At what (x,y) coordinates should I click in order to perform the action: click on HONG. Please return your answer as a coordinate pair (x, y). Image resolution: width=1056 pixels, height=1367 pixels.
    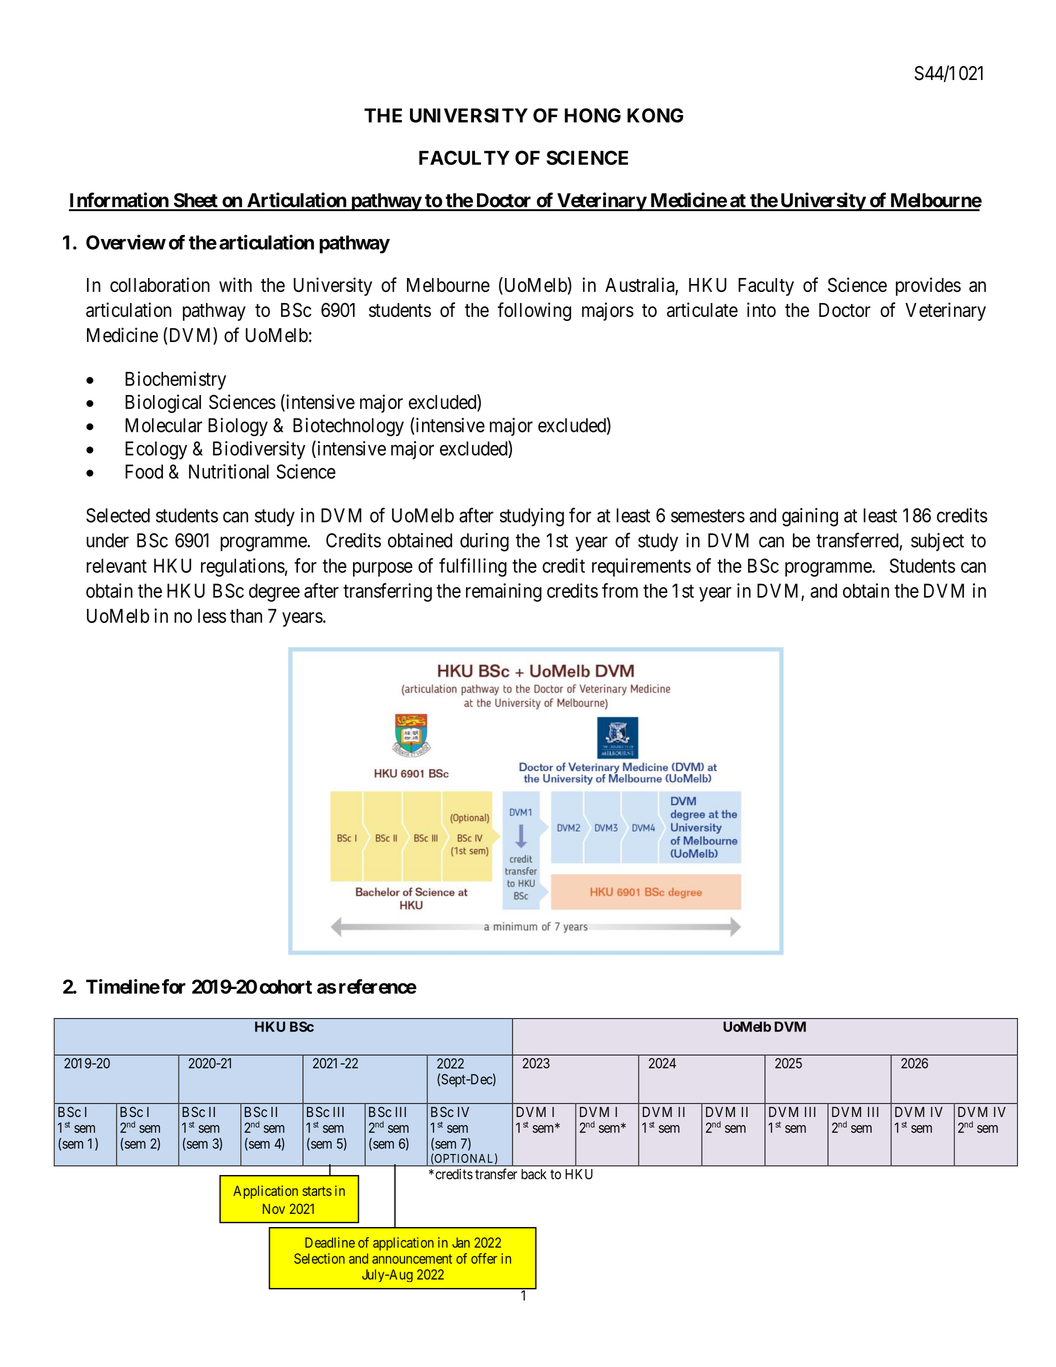
    Looking at the image, I should click on (593, 115).
